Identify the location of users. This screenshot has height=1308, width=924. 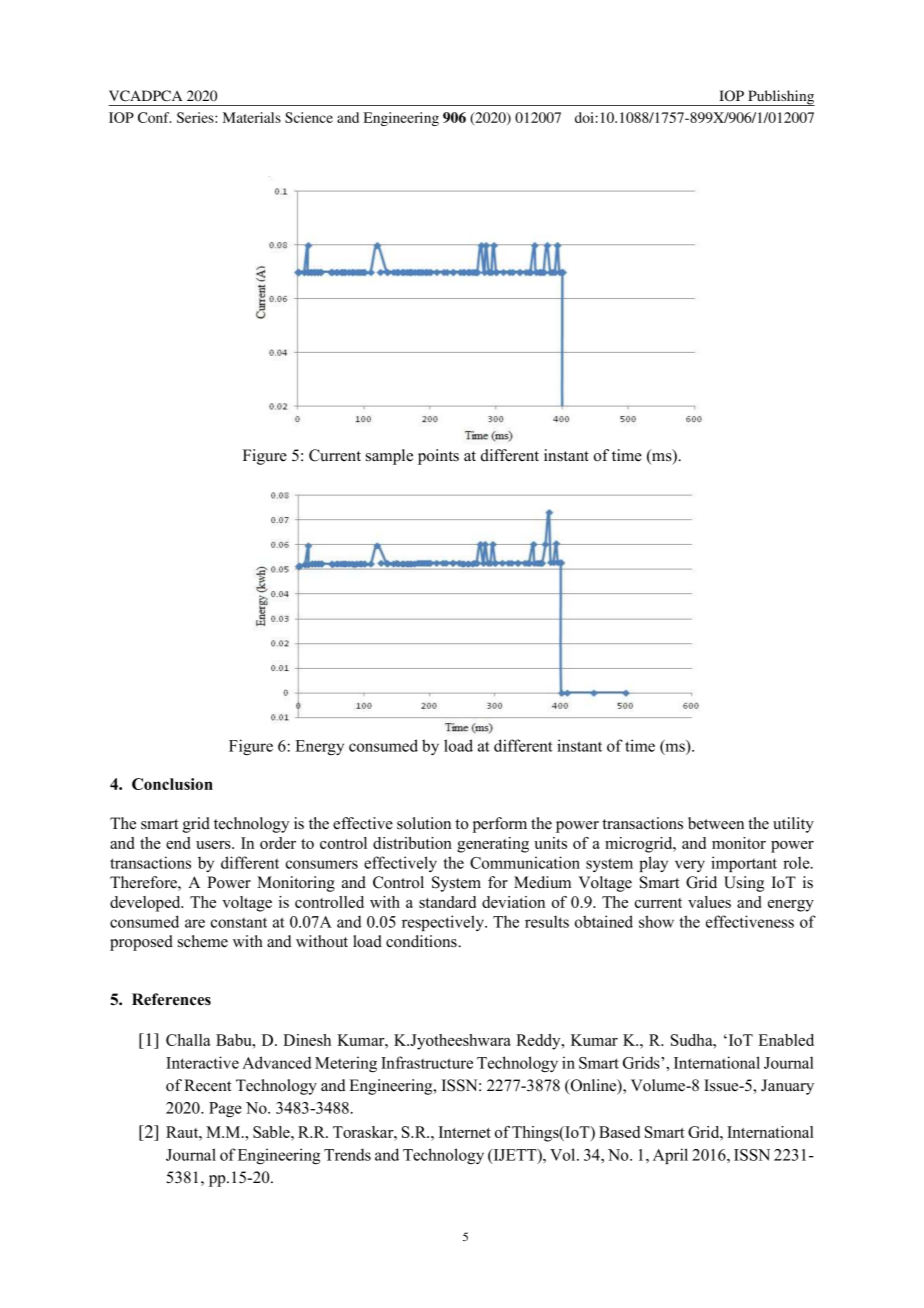
(214, 845).
